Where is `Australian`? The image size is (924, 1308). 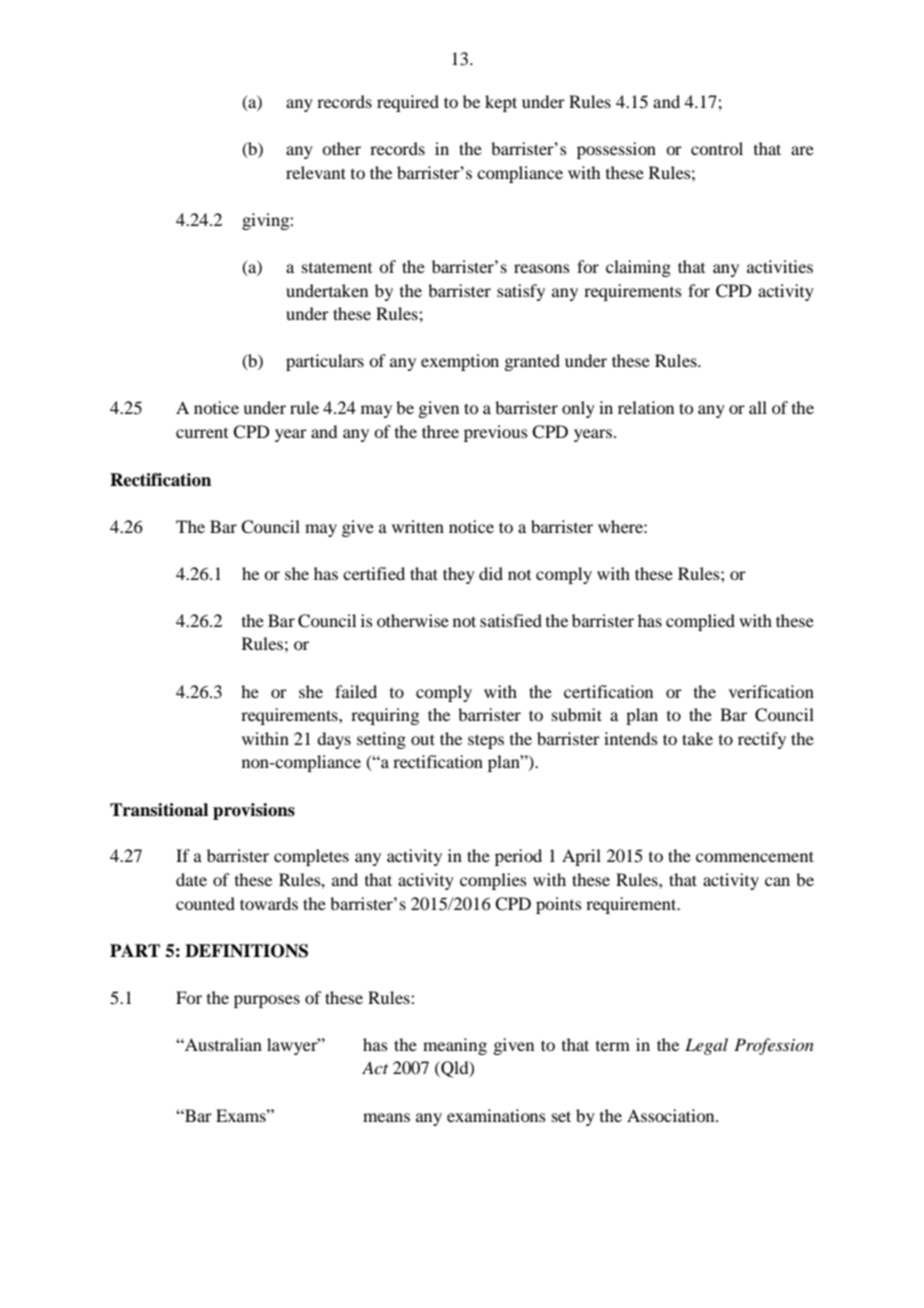
Australian is located at coordinates (222, 1044).
